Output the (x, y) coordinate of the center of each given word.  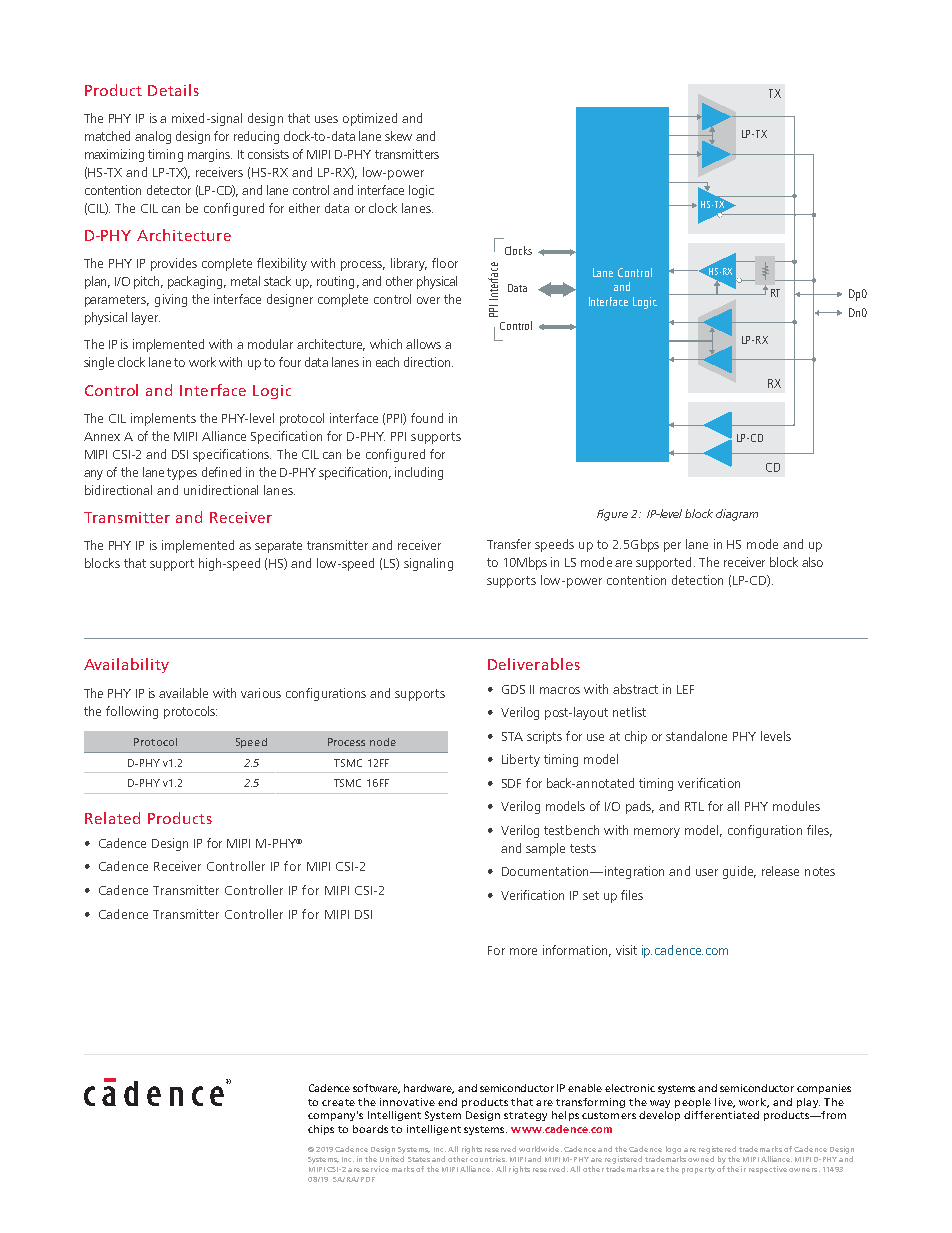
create (338, 1102)
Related (112, 818)
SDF (511, 783)
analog (153, 137)
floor (445, 263)
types (182, 474)
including (419, 473)
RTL (694, 806)
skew (398, 136)
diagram (737, 515)
